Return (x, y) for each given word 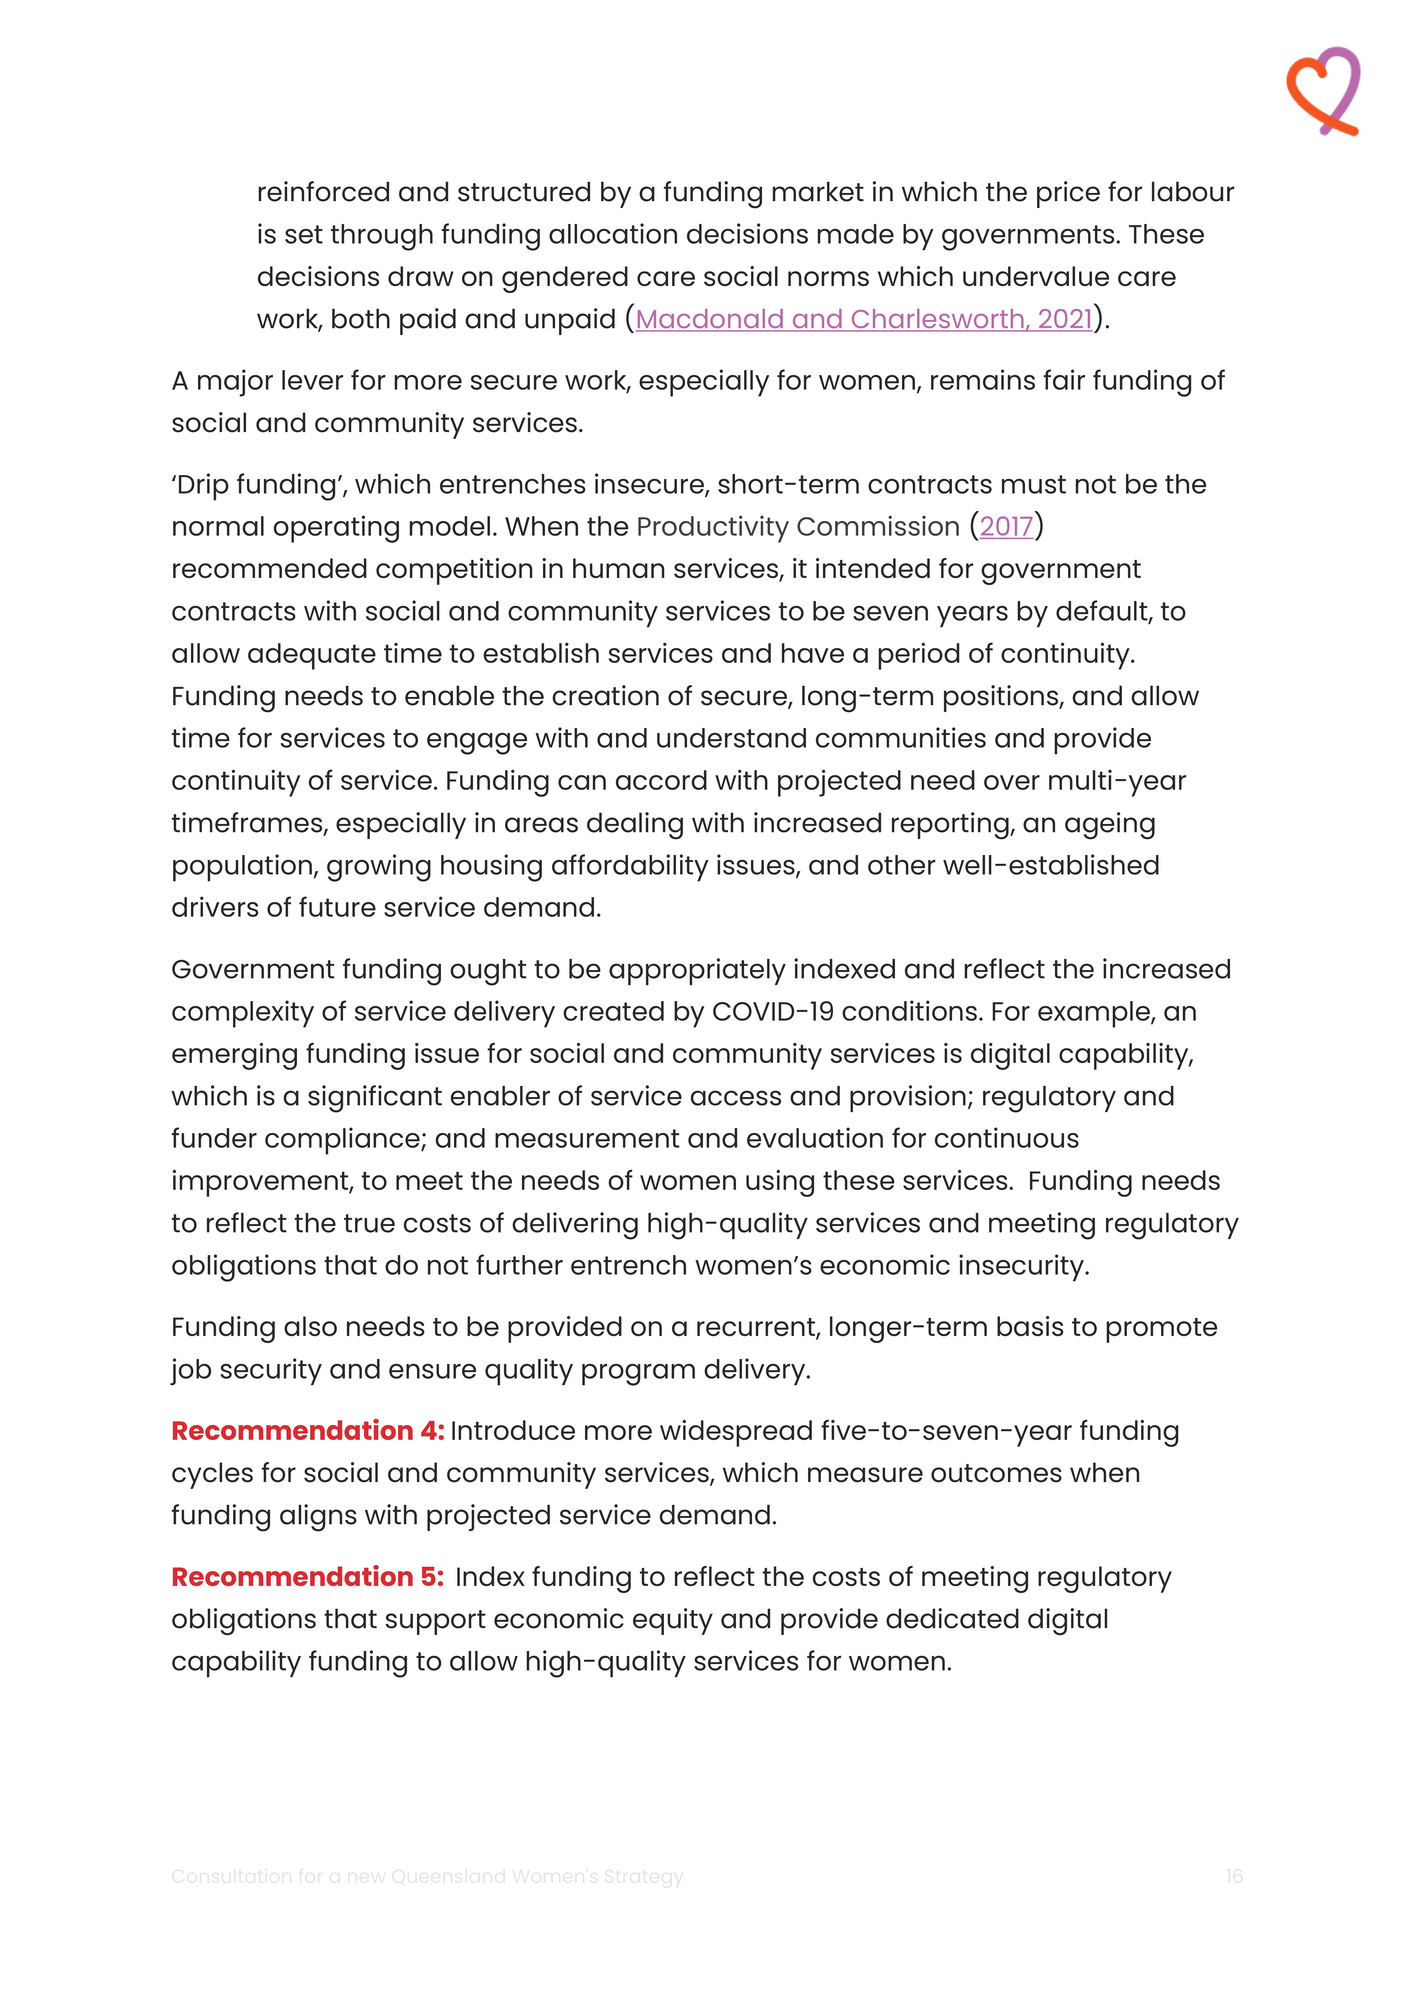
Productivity (713, 529)
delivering (575, 1226)
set (304, 234)
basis (1030, 1326)
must (1034, 484)
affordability (630, 868)
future (337, 906)
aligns (318, 1518)
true (369, 1223)
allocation (613, 233)
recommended (270, 568)
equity (673, 1621)
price (1068, 194)
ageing (1110, 826)
